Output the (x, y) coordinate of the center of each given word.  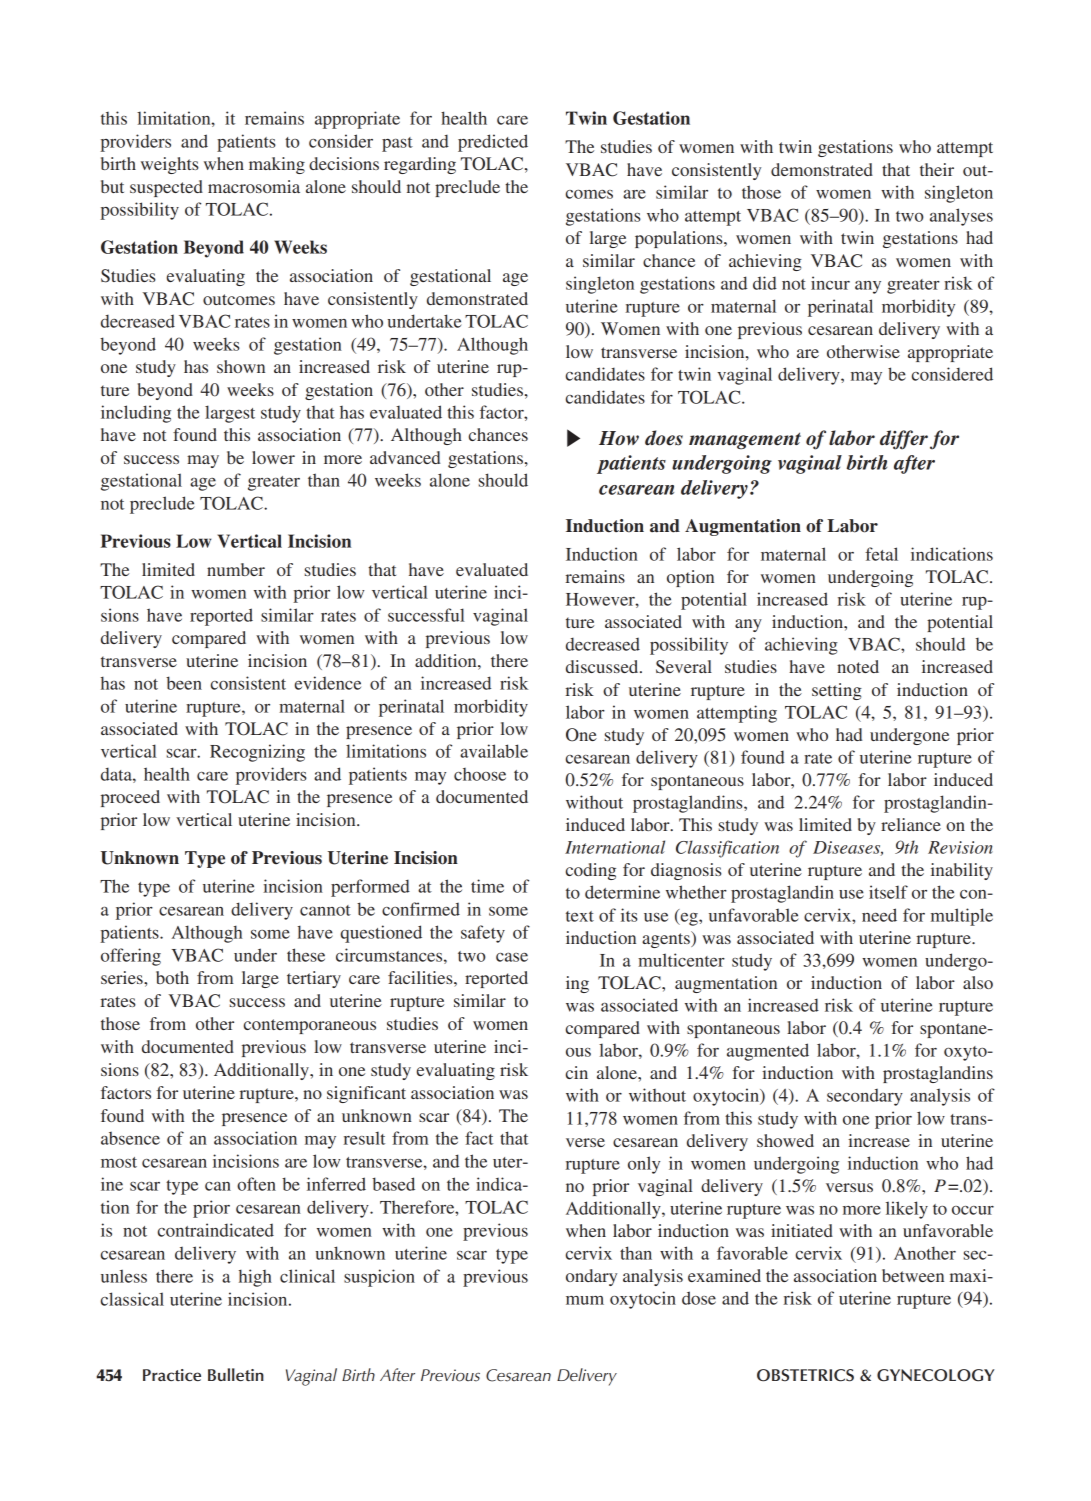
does (664, 438)
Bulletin (236, 1374)
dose (699, 1298)
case (512, 957)
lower (273, 457)
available (494, 751)
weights (170, 165)
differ (904, 440)
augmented (768, 1052)
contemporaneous (310, 1026)
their (937, 169)
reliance (911, 824)
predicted (493, 143)
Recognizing (257, 753)
